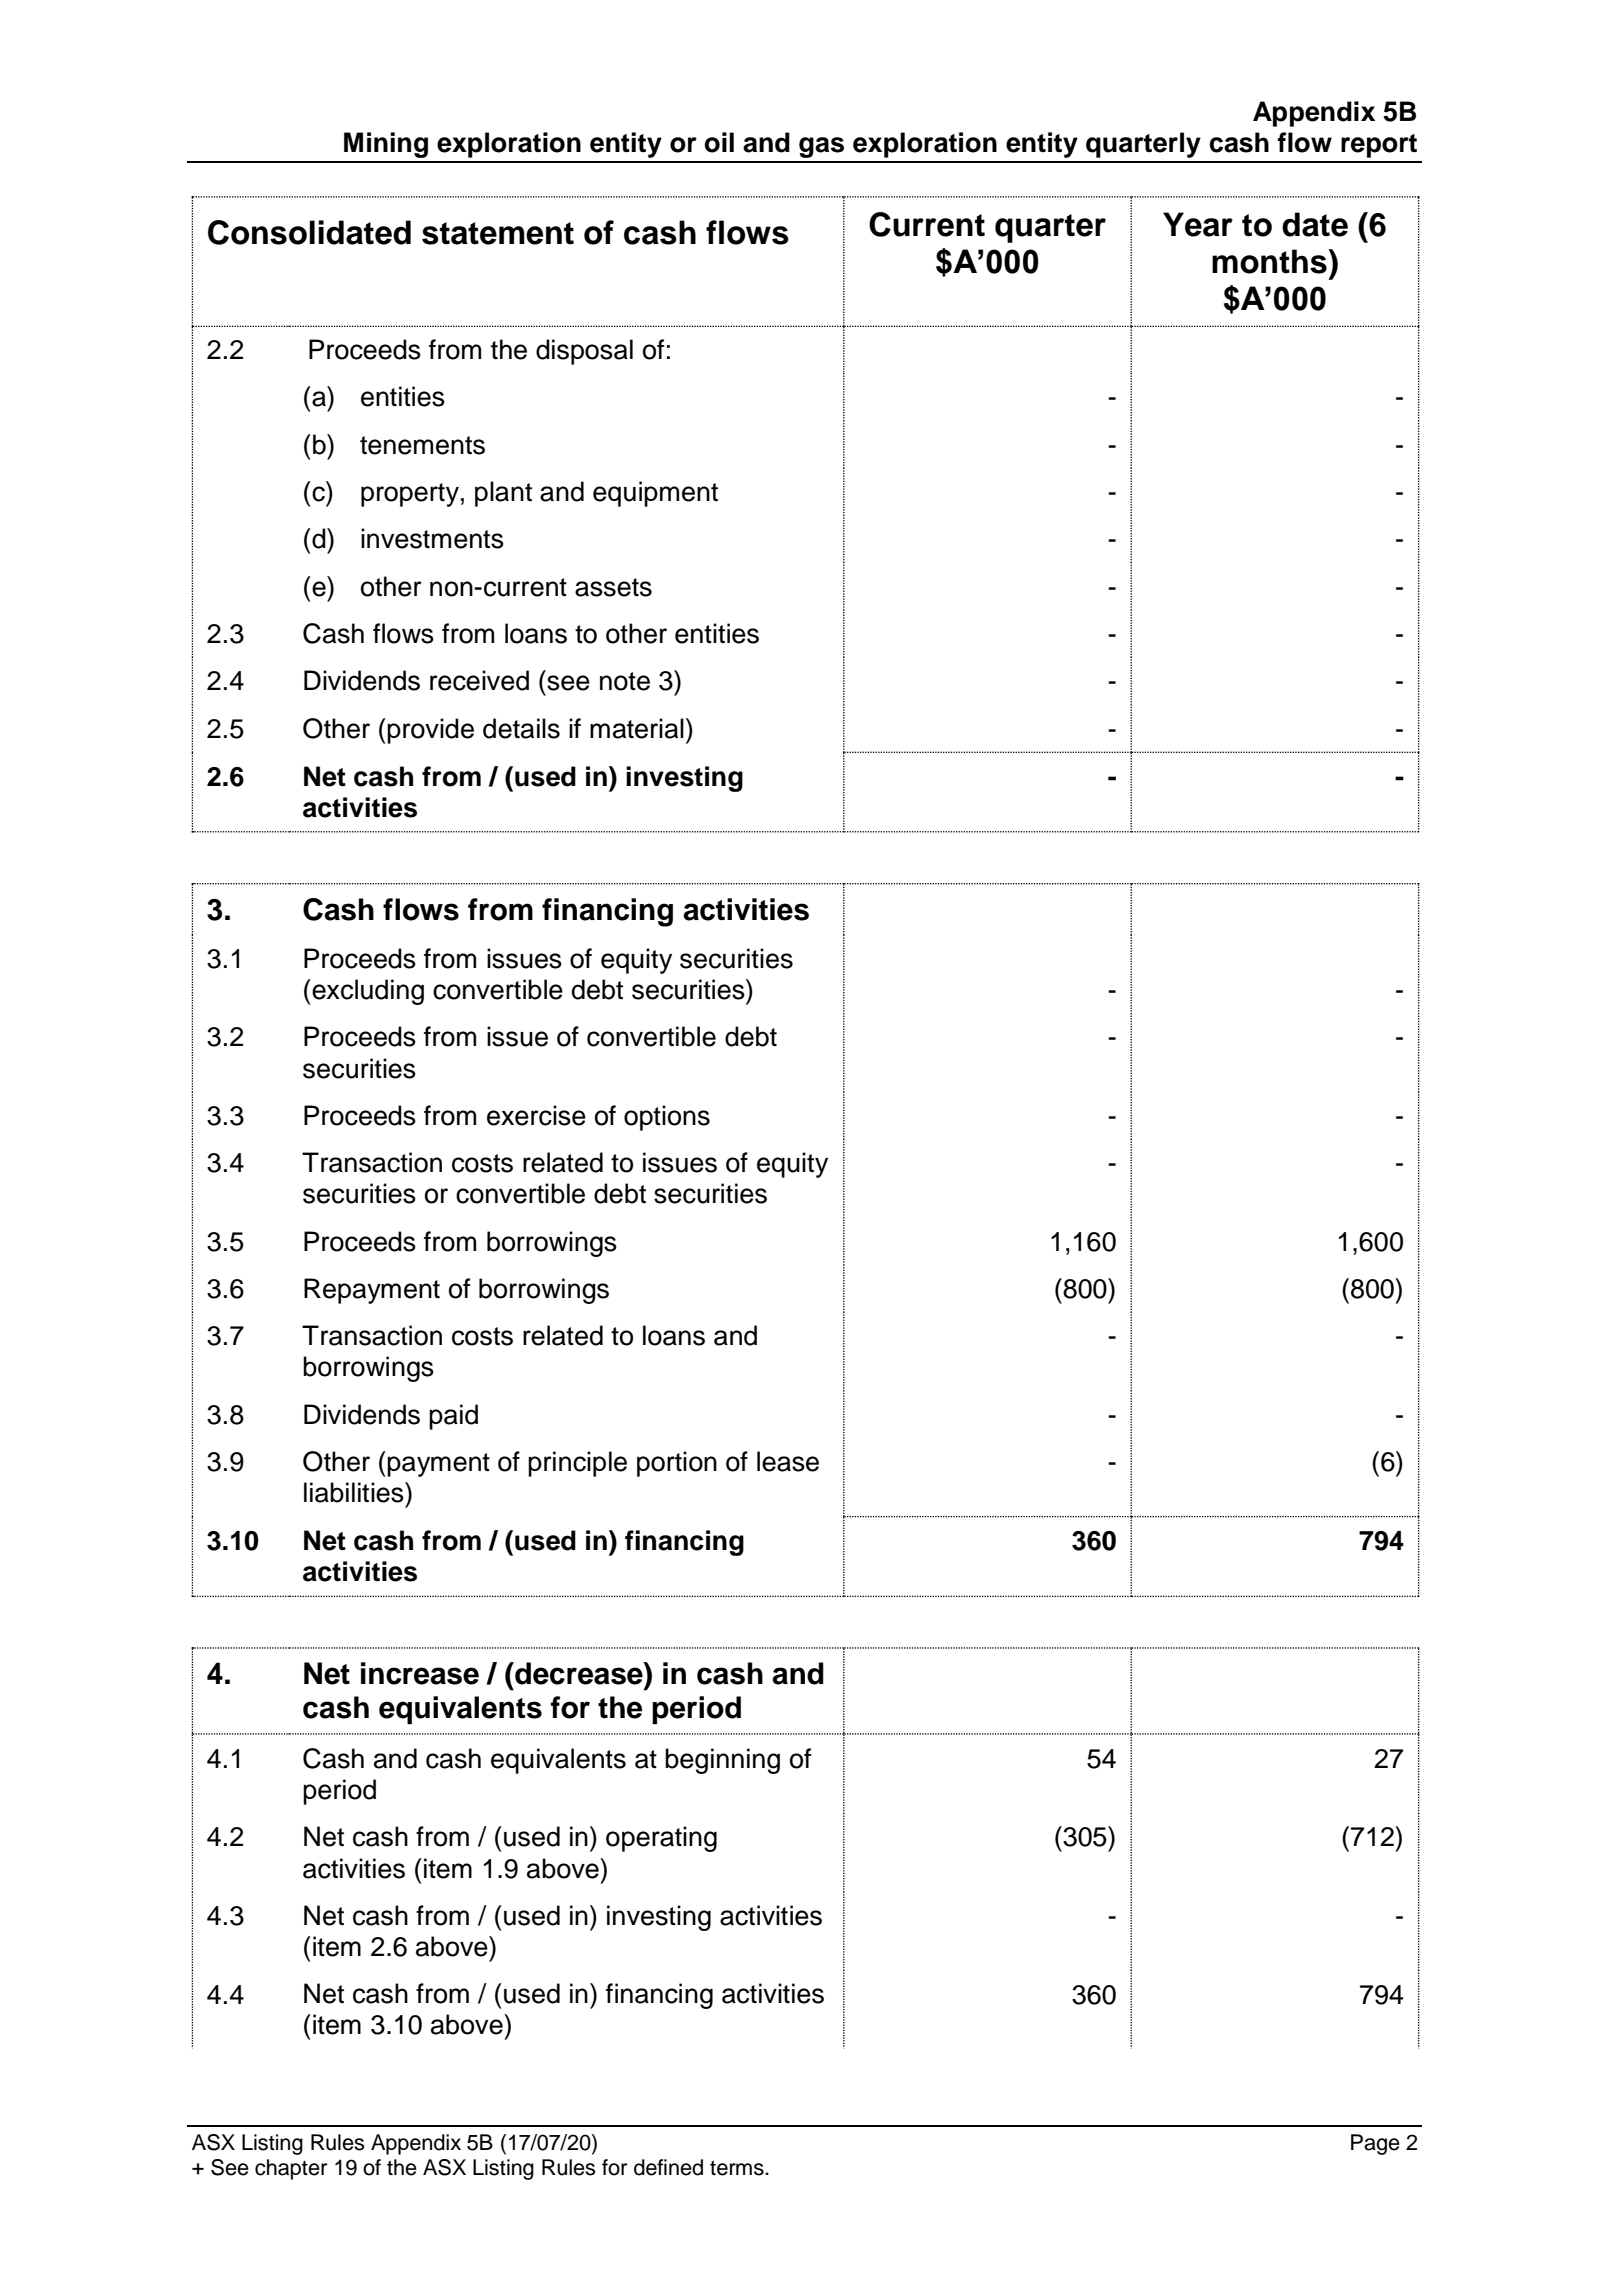  What do you see at coordinates (1198, 224) in the image?
I see `Year` at bounding box center [1198, 224].
